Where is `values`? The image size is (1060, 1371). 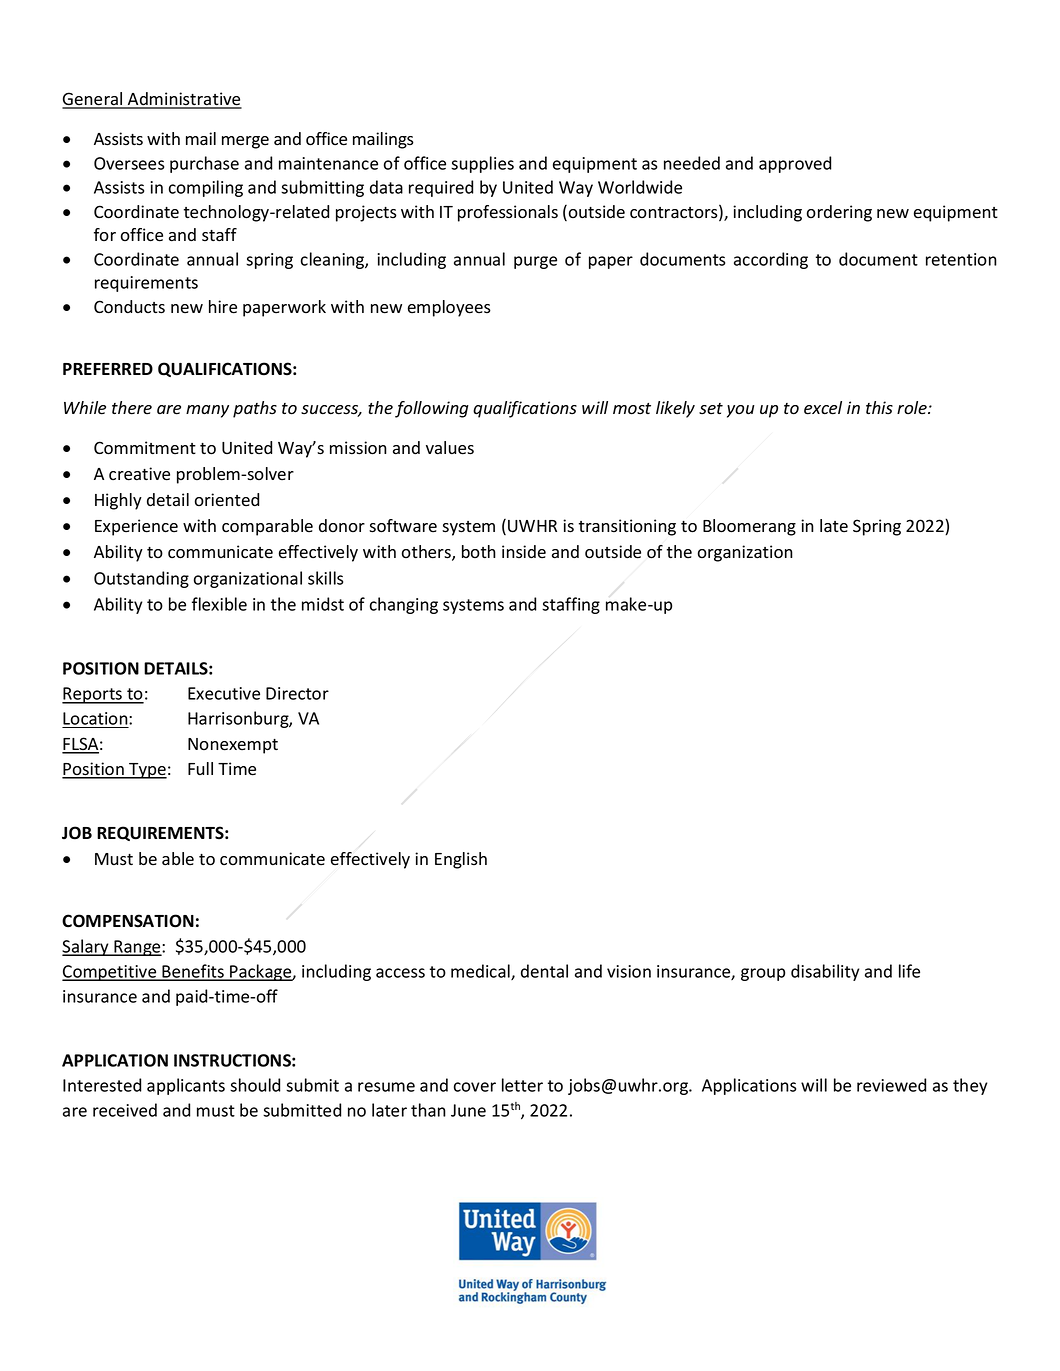 values is located at coordinates (450, 448).
